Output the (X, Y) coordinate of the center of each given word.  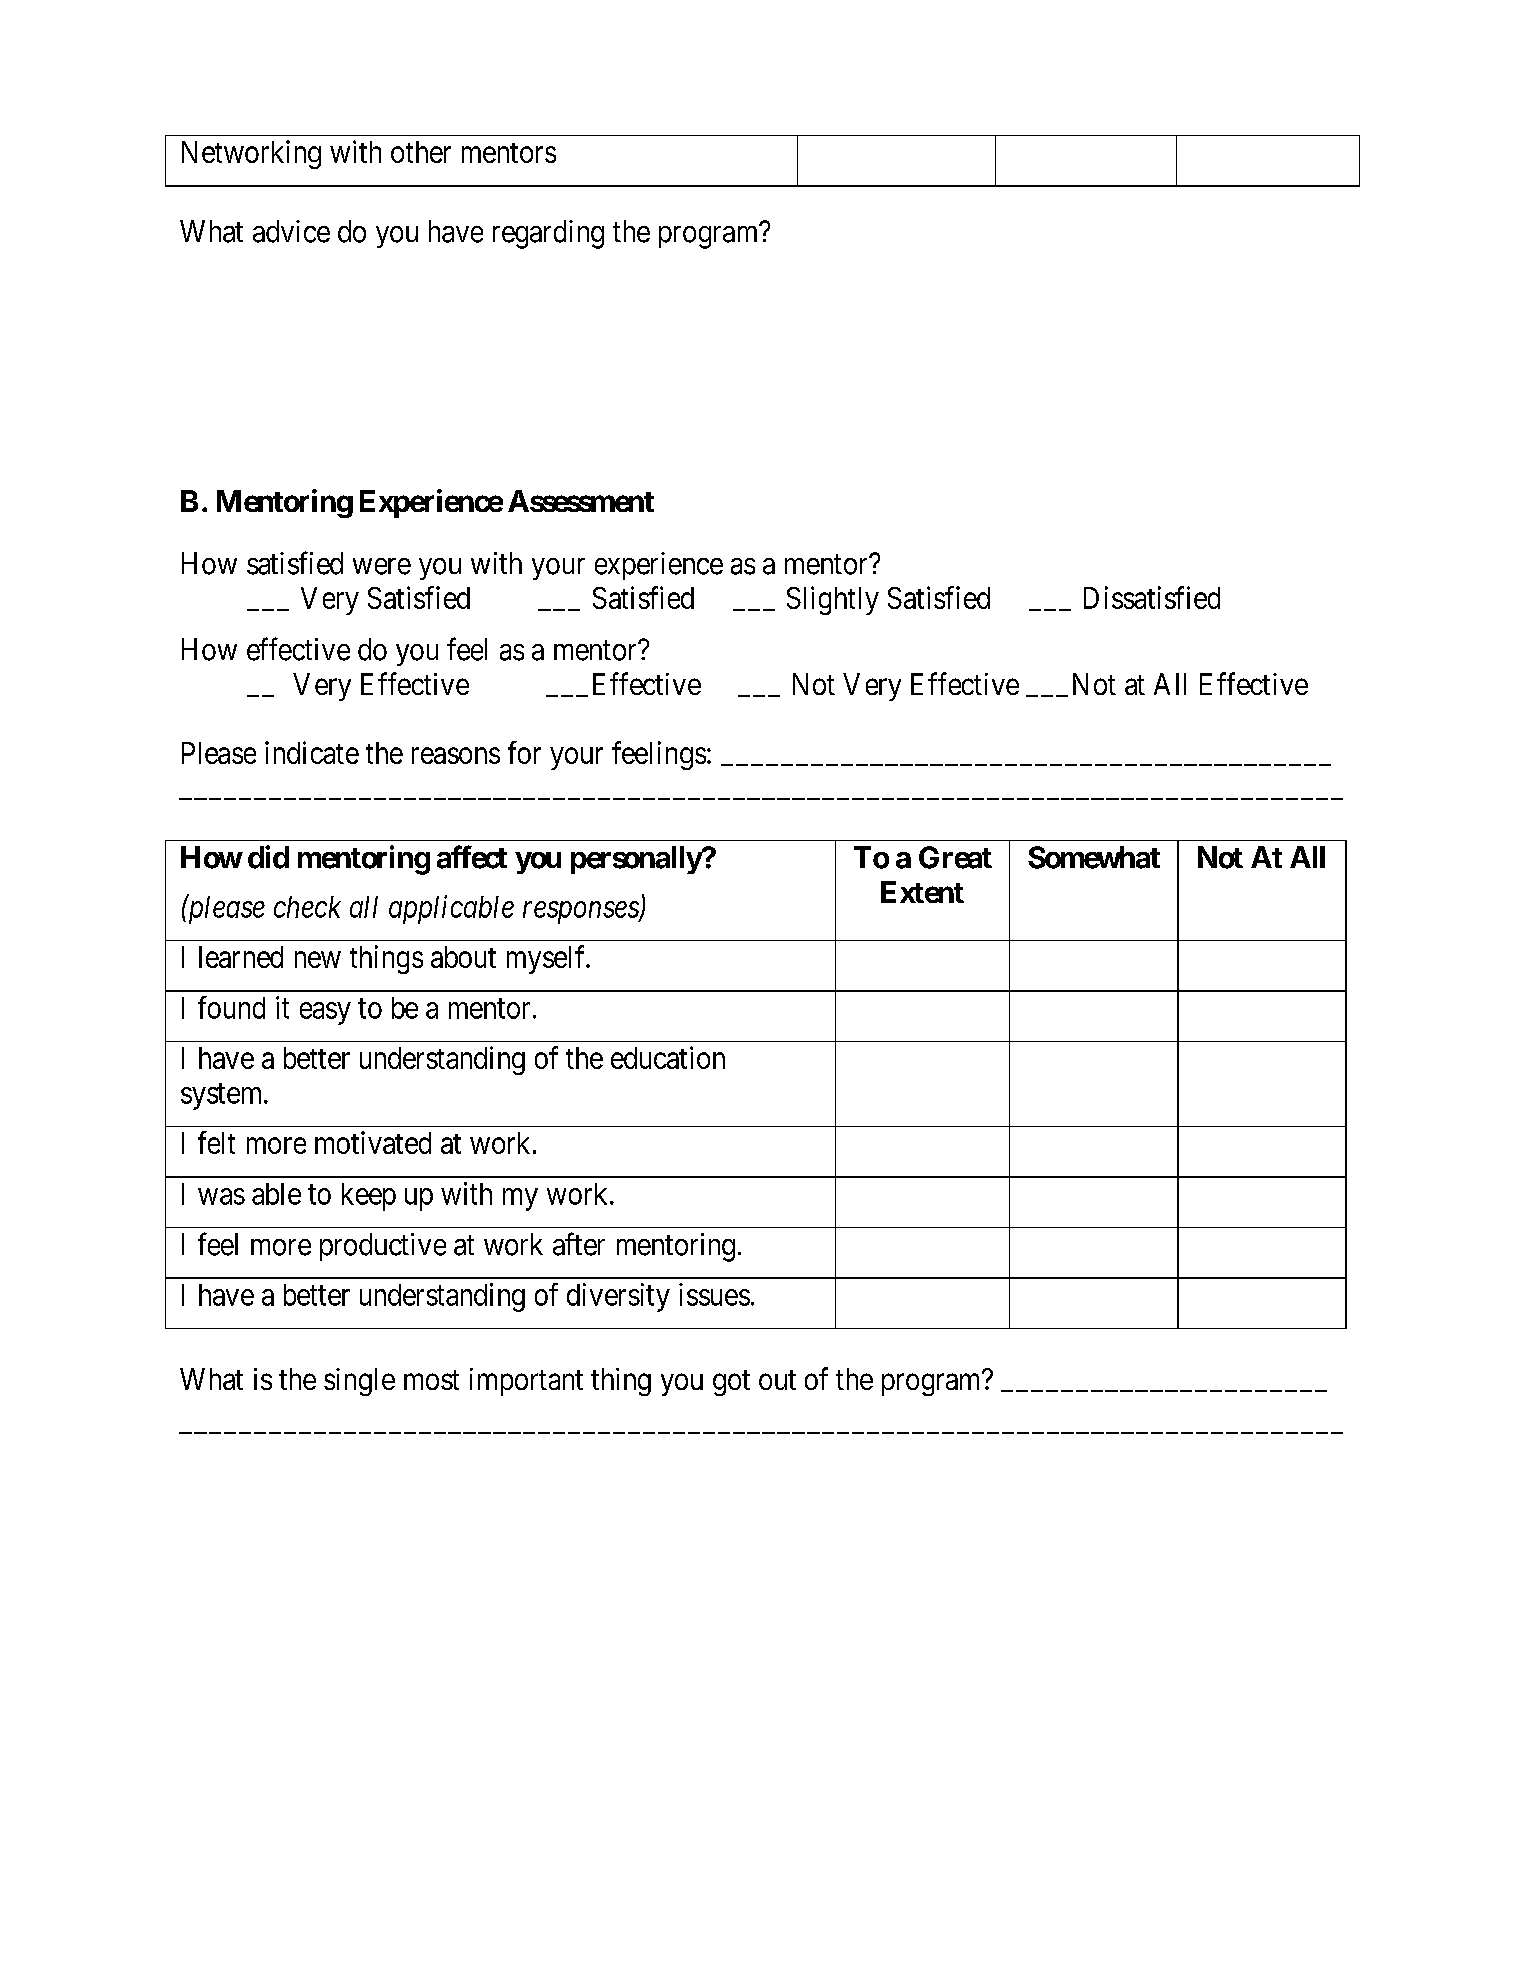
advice (291, 231)
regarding (548, 234)
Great (955, 857)
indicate (312, 752)
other (421, 152)
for (524, 752)
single (359, 1382)
